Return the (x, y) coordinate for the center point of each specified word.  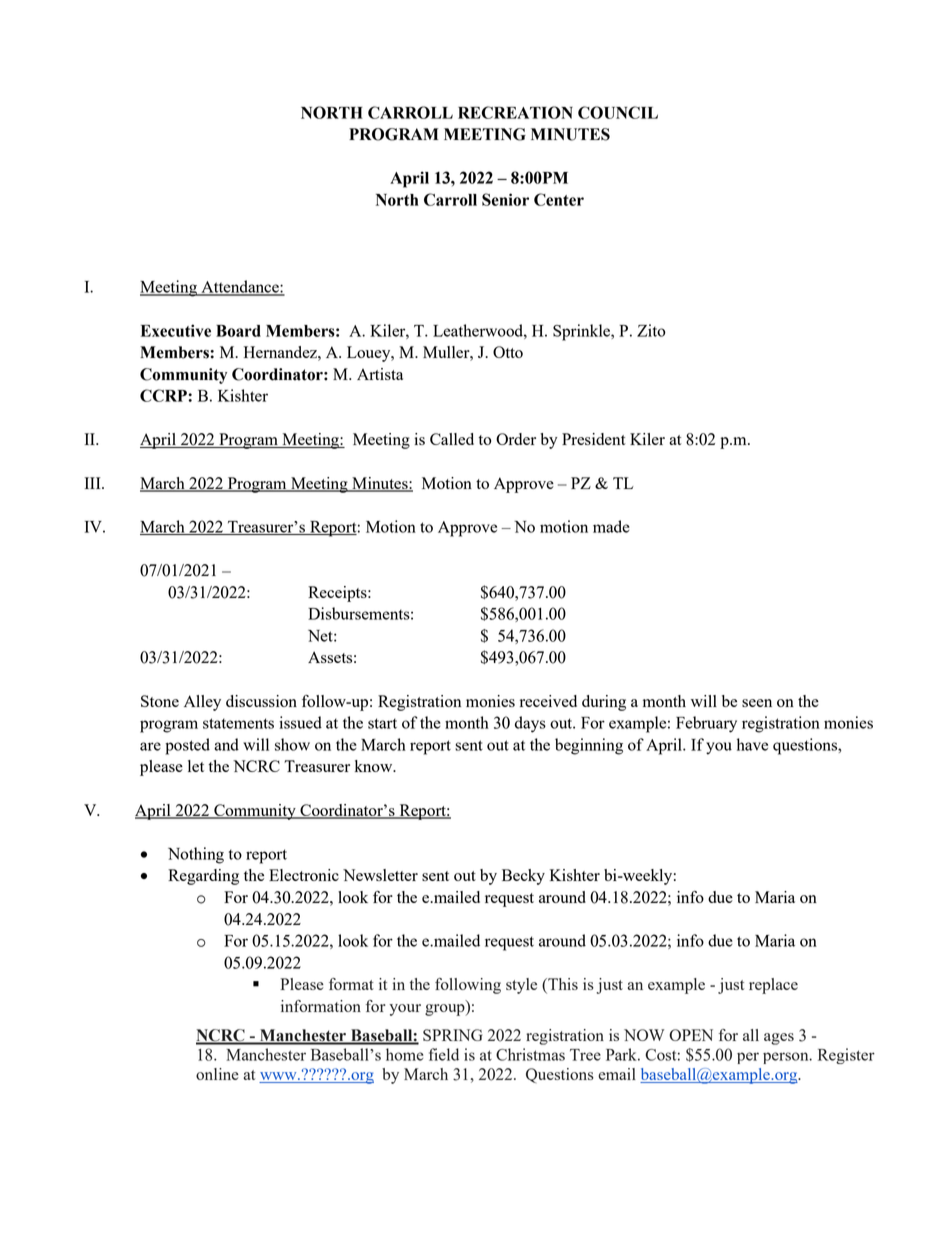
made (611, 526)
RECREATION (515, 112)
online (217, 1074)
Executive (176, 330)
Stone (160, 701)
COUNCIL (618, 112)
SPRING (452, 1035)
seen (757, 703)
